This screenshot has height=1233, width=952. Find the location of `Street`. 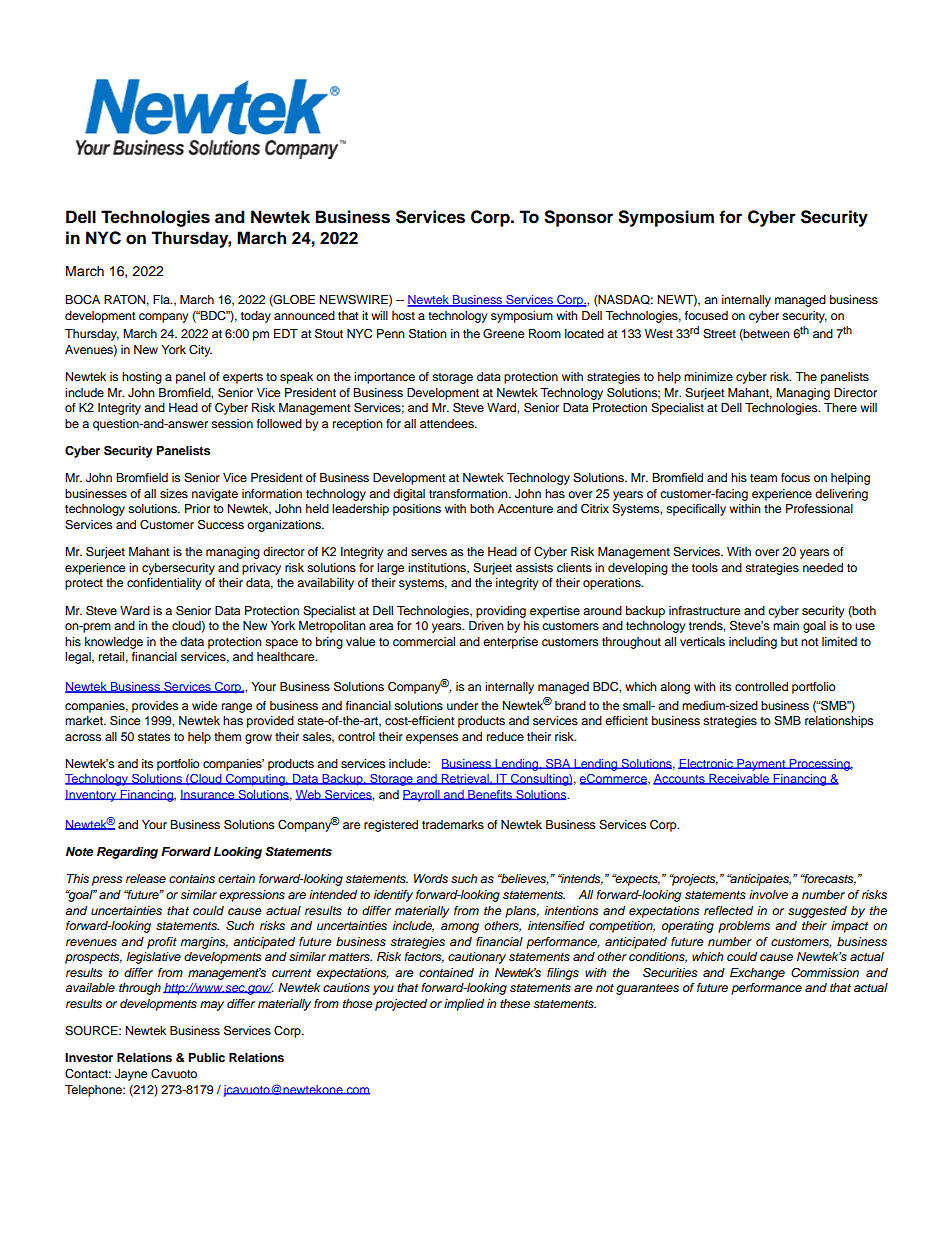

Street is located at coordinates (719, 334).
